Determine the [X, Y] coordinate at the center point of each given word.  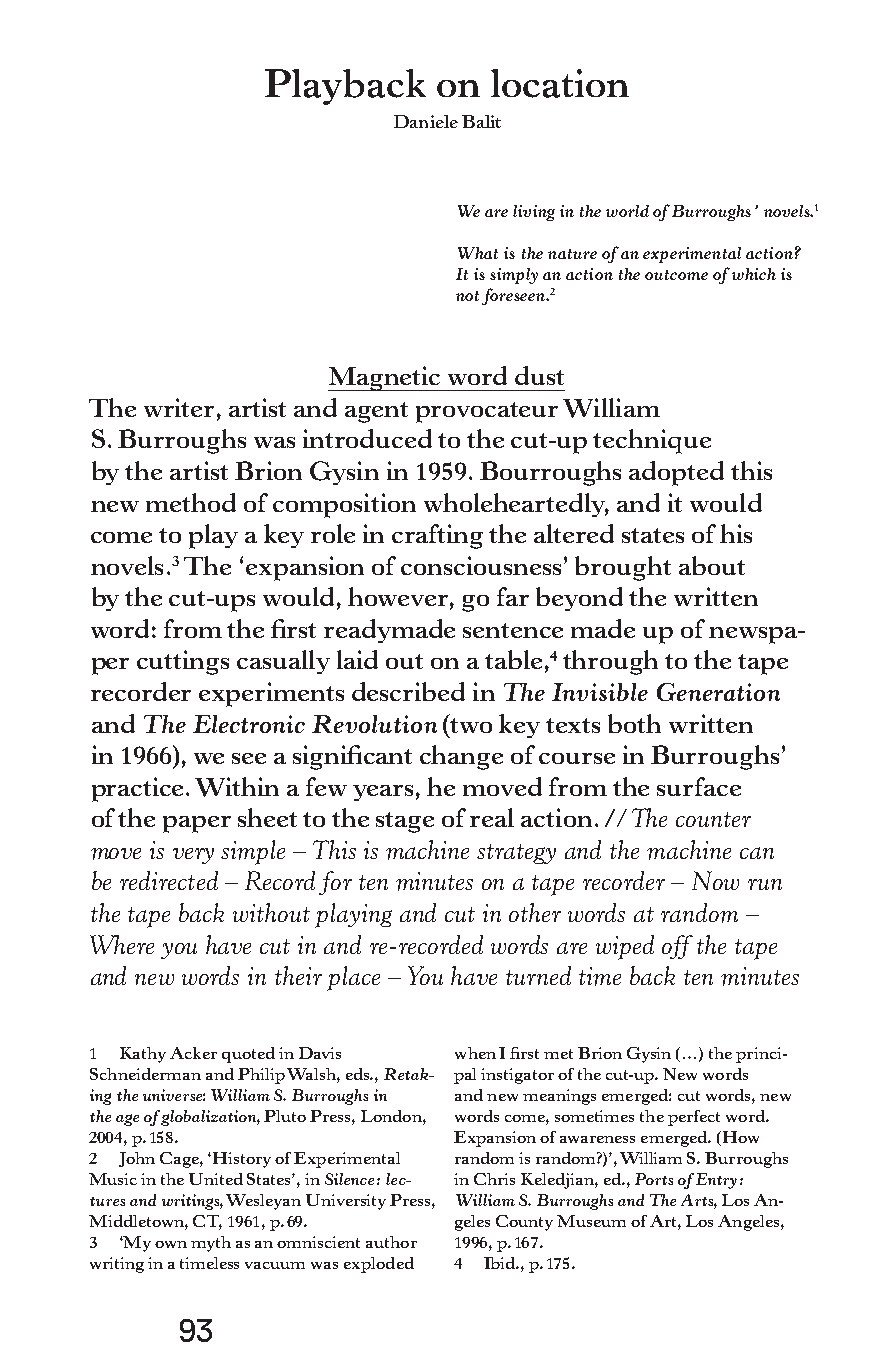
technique [652, 441]
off [677, 947]
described [408, 691]
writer [179, 407]
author [391, 1242]
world [627, 211]
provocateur [487, 412]
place [353, 978]
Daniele [426, 121]
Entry [716, 1181]
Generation [718, 692]
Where [122, 944]
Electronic [249, 724]
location [560, 83]
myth [211, 1244]
